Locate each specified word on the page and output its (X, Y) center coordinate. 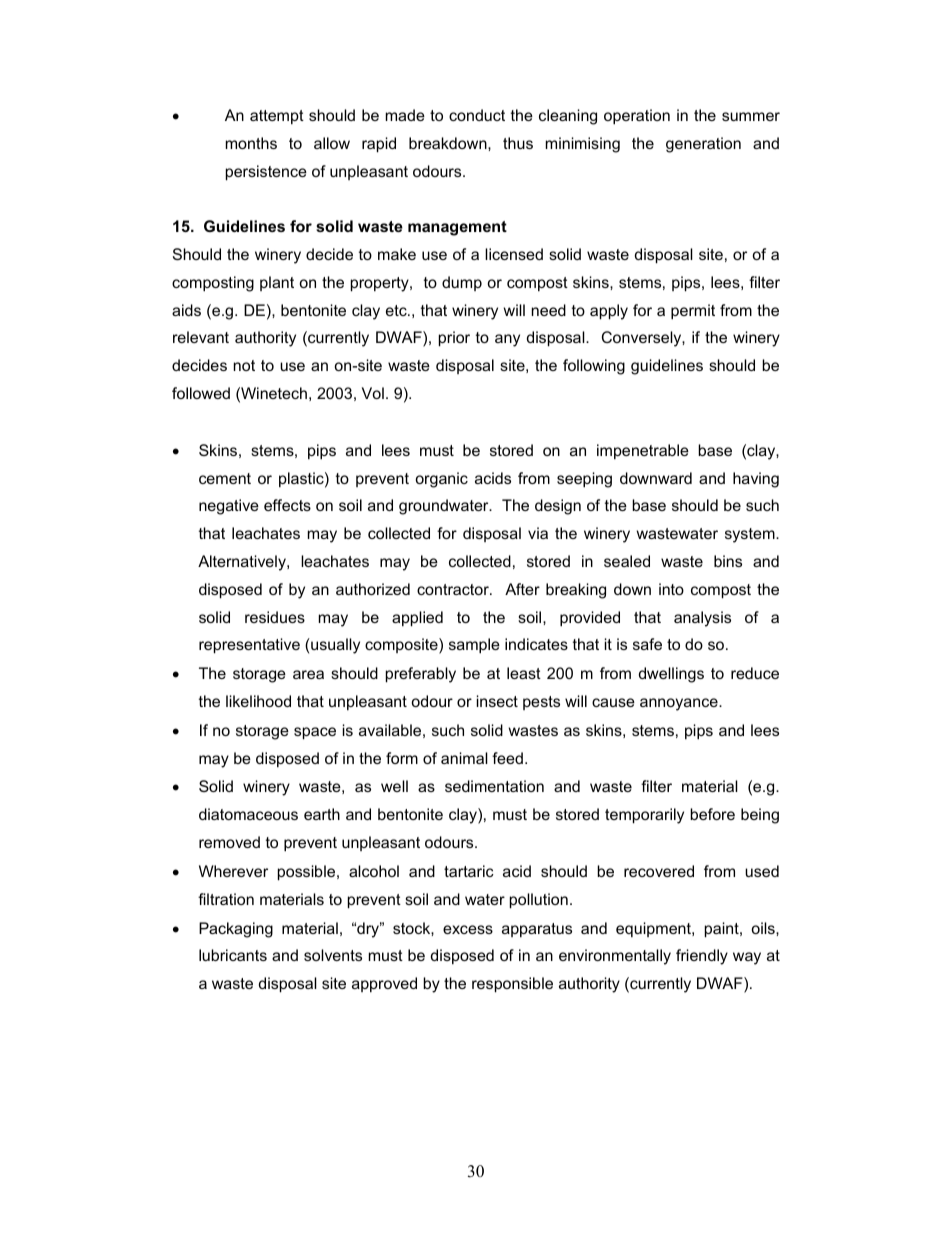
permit (693, 312)
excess (468, 929)
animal (464, 758)
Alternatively (243, 563)
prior (454, 339)
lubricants (233, 955)
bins (728, 561)
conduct (477, 115)
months (251, 143)
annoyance (680, 704)
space (315, 733)
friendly (702, 957)
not (244, 365)
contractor (454, 589)
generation (703, 145)
